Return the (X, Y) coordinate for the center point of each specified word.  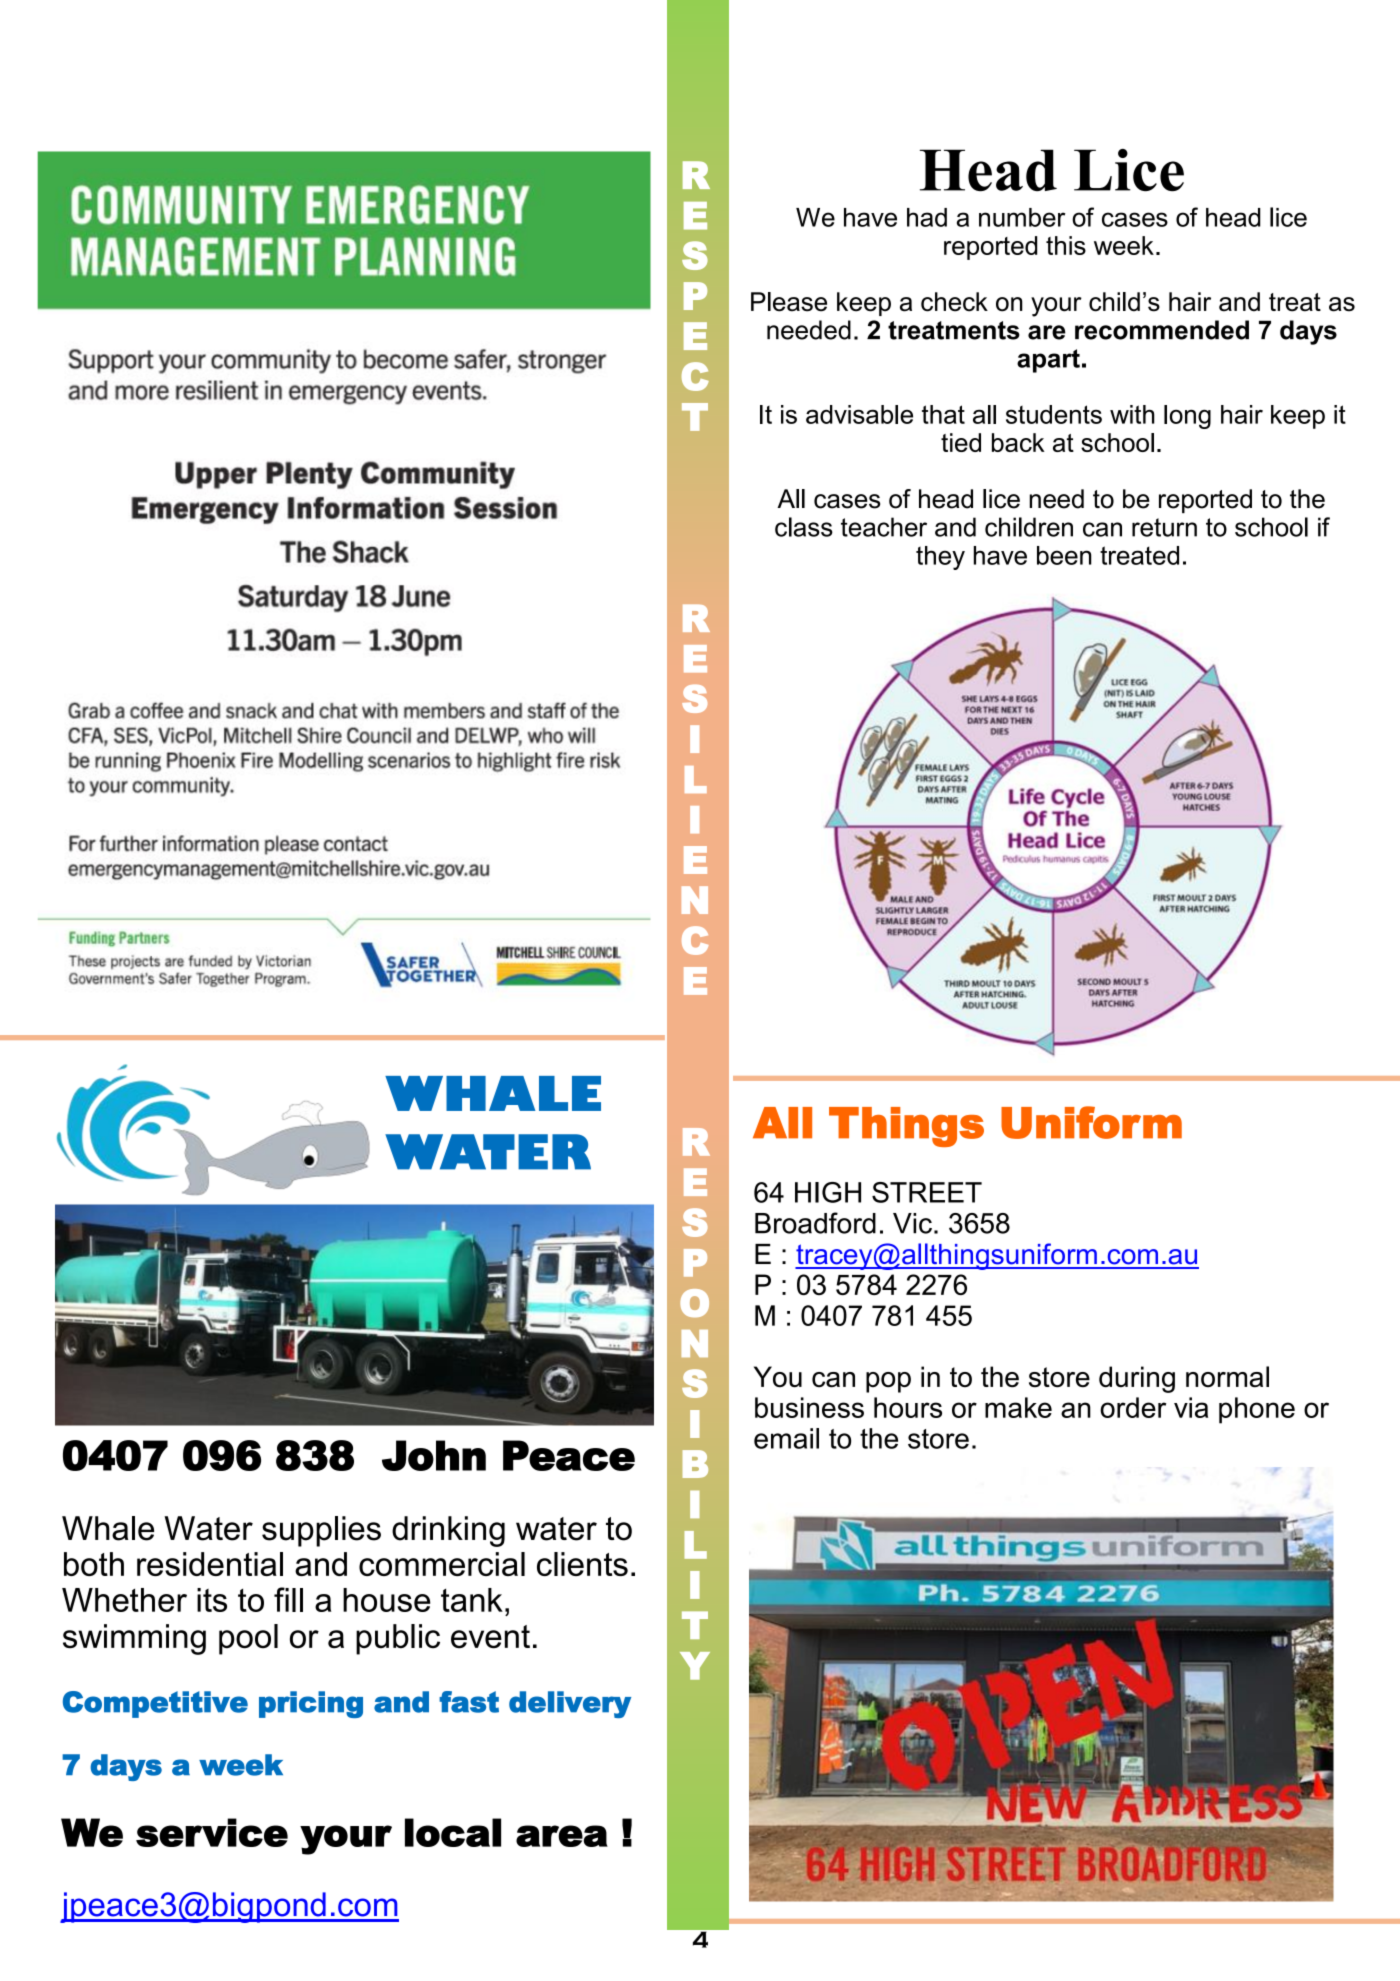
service (212, 1832)
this (1066, 245)
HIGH (828, 1192)
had (927, 217)
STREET (927, 1192)
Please (789, 302)
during (1137, 1379)
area (562, 1836)
